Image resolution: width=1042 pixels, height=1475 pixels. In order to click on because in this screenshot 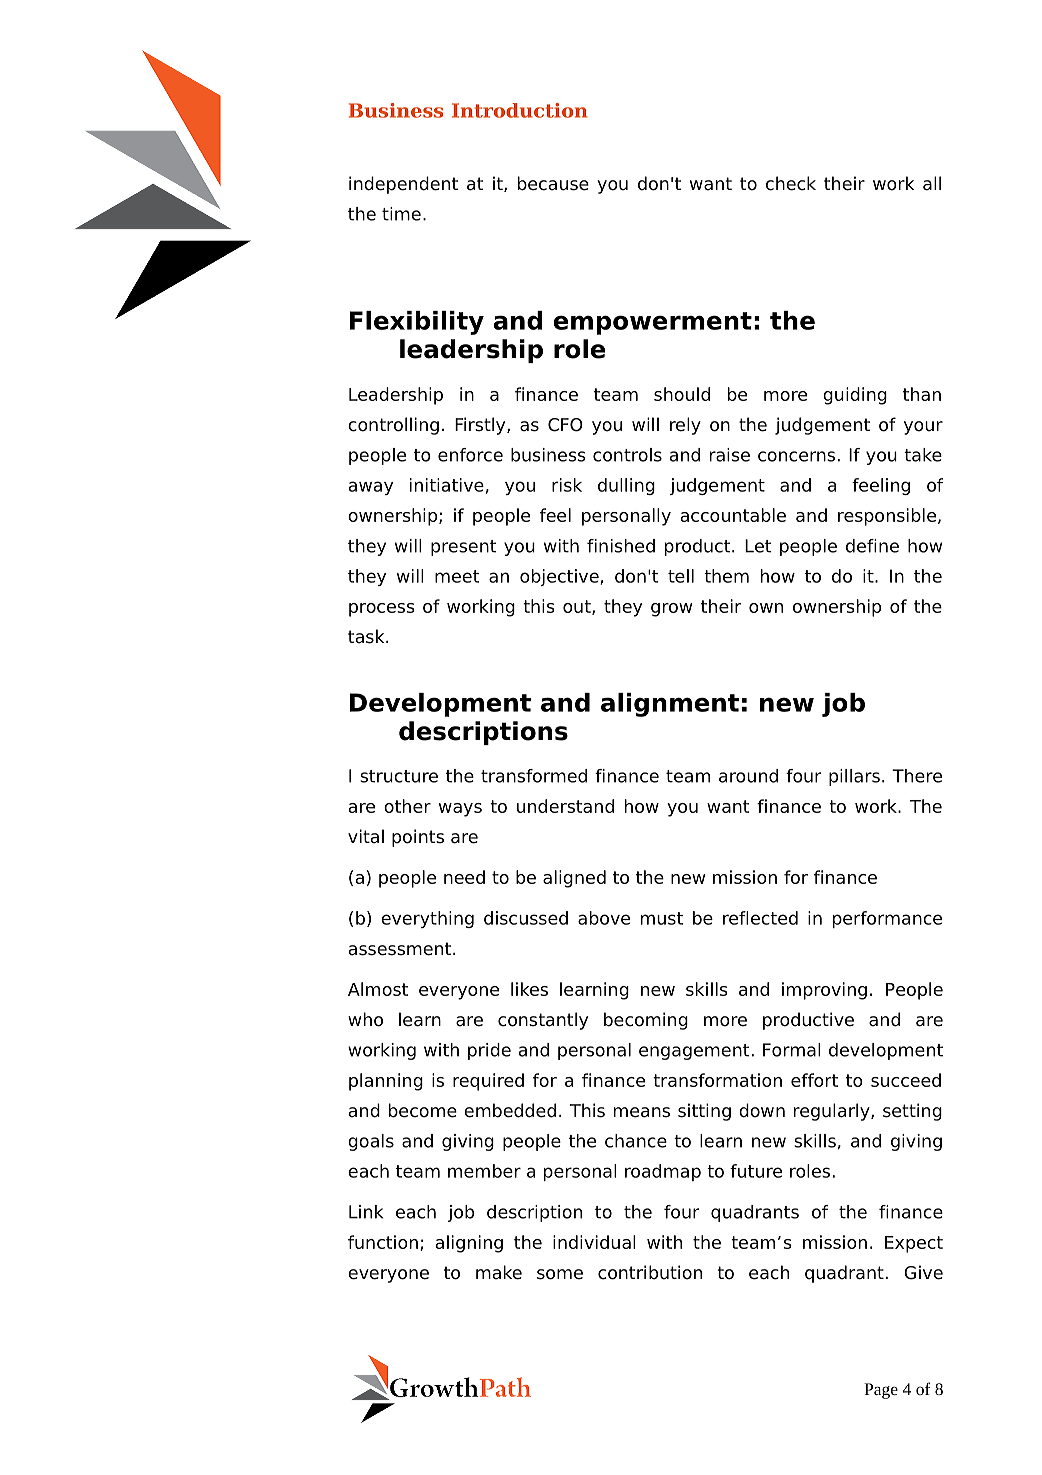, I will do `click(553, 183)`.
